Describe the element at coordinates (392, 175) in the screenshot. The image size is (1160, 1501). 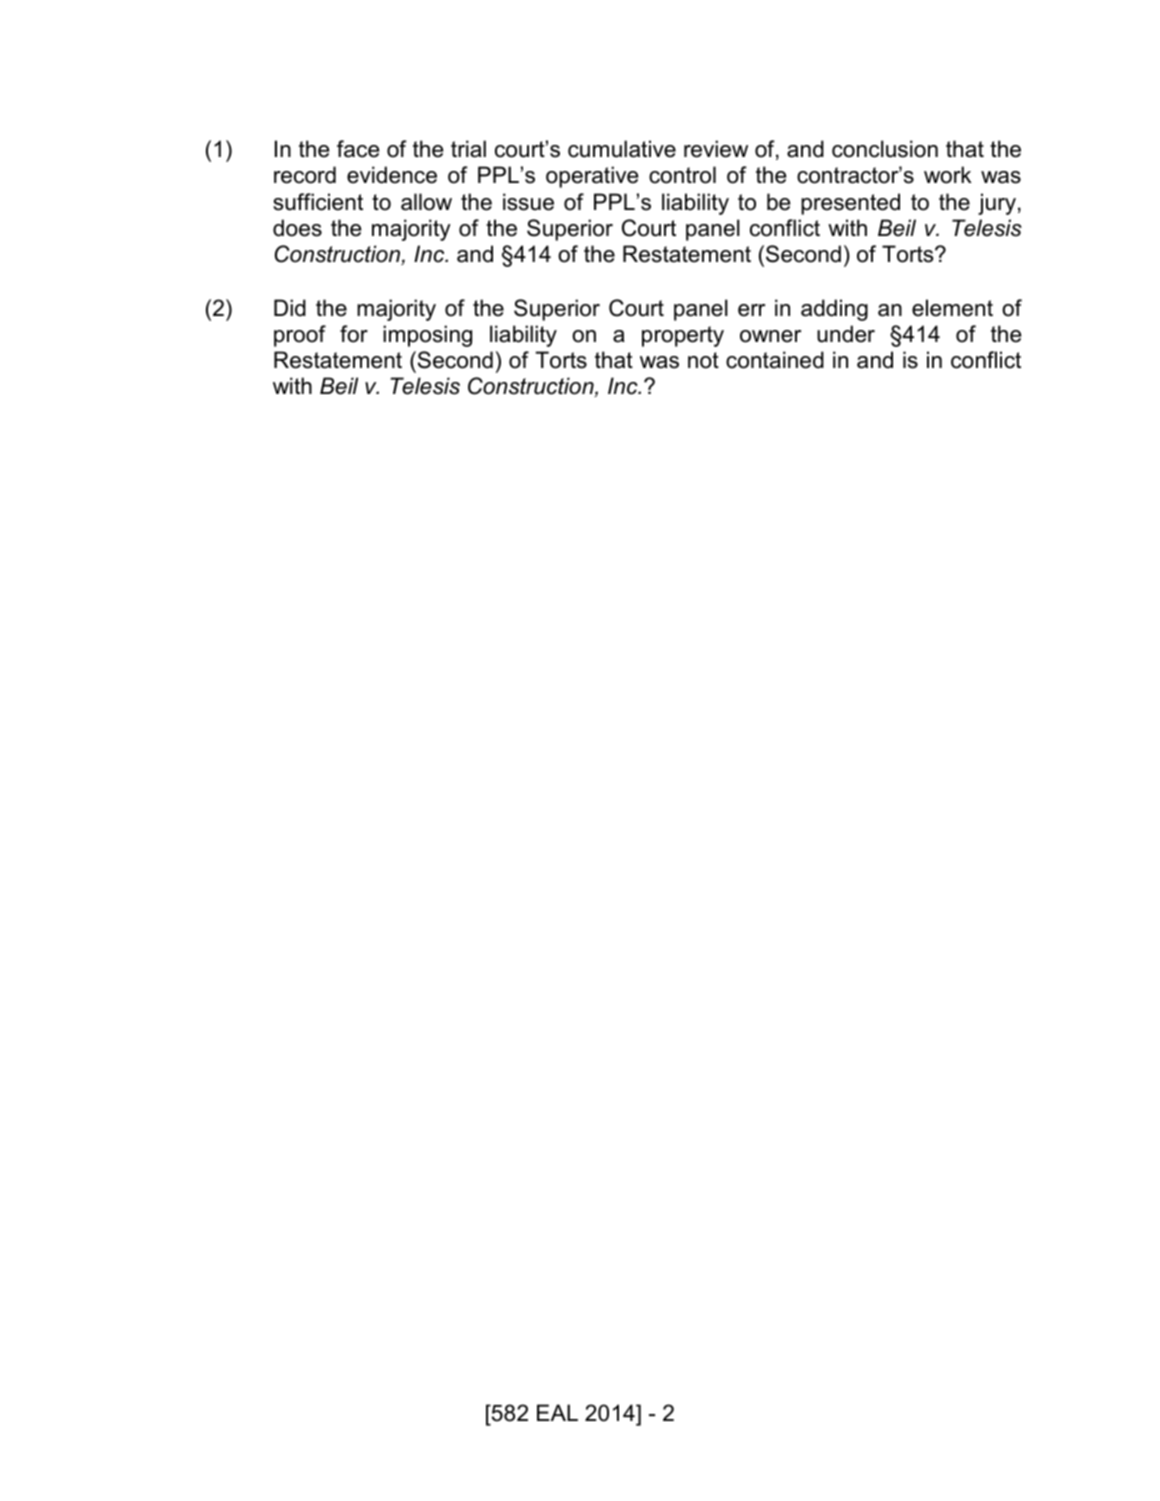
I see `evidence` at that location.
